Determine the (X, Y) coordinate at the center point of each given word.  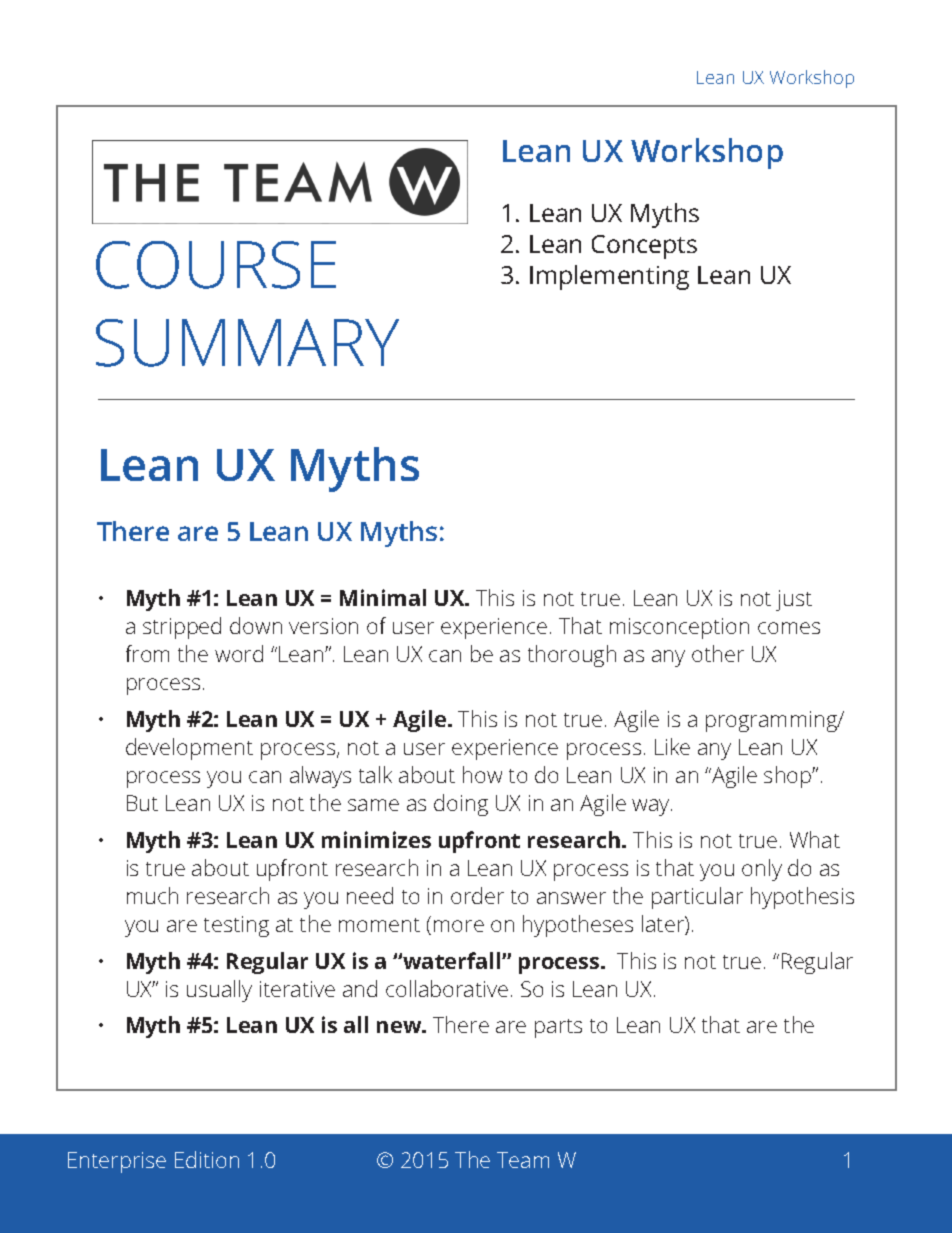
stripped (182, 628)
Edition (207, 1159)
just (794, 600)
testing (236, 926)
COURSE (216, 265)
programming (773, 721)
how (482, 774)
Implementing (609, 277)
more (459, 926)
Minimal (383, 597)
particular (697, 898)
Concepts (644, 247)
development (189, 749)
